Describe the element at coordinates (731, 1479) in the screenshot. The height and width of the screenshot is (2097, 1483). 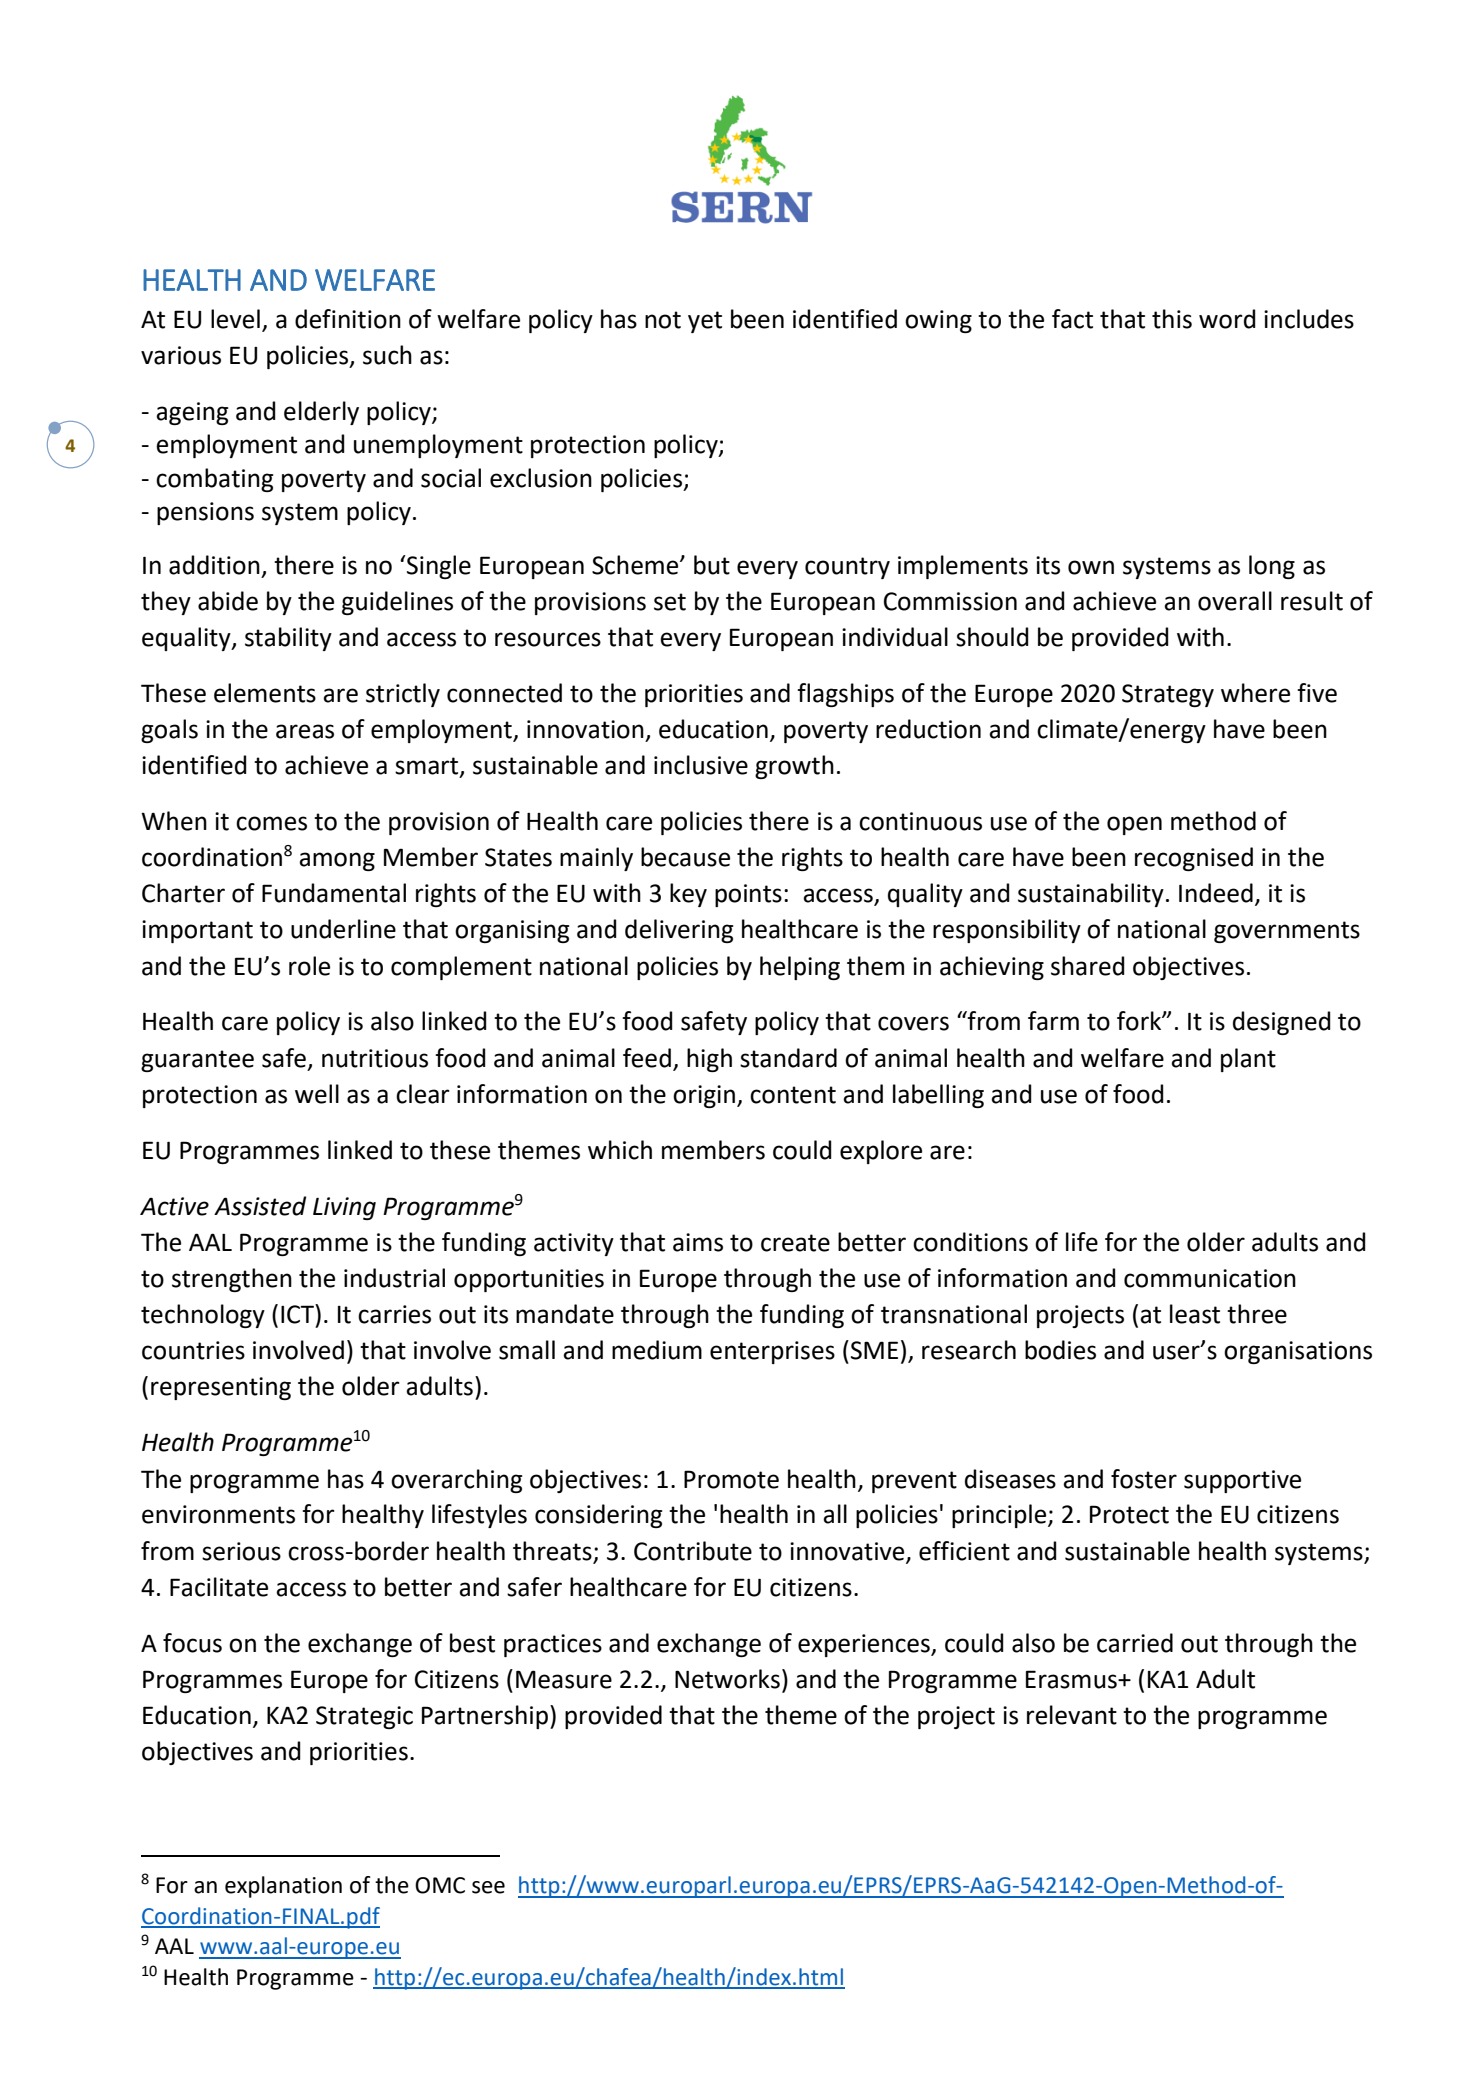
I see `Promote` at that location.
